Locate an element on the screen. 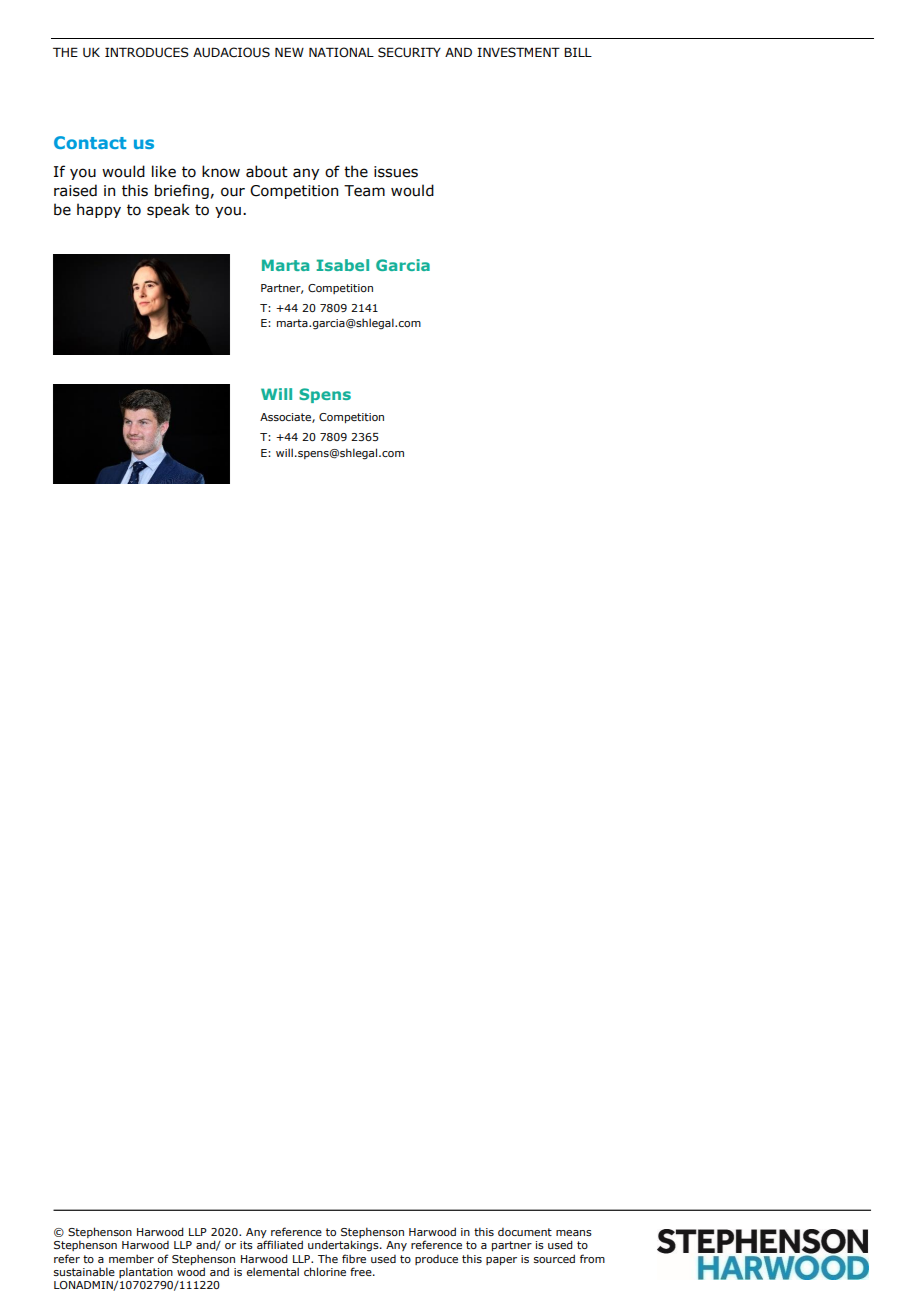 The width and height of the screenshot is (924, 1308). issues is located at coordinates (396, 172).
